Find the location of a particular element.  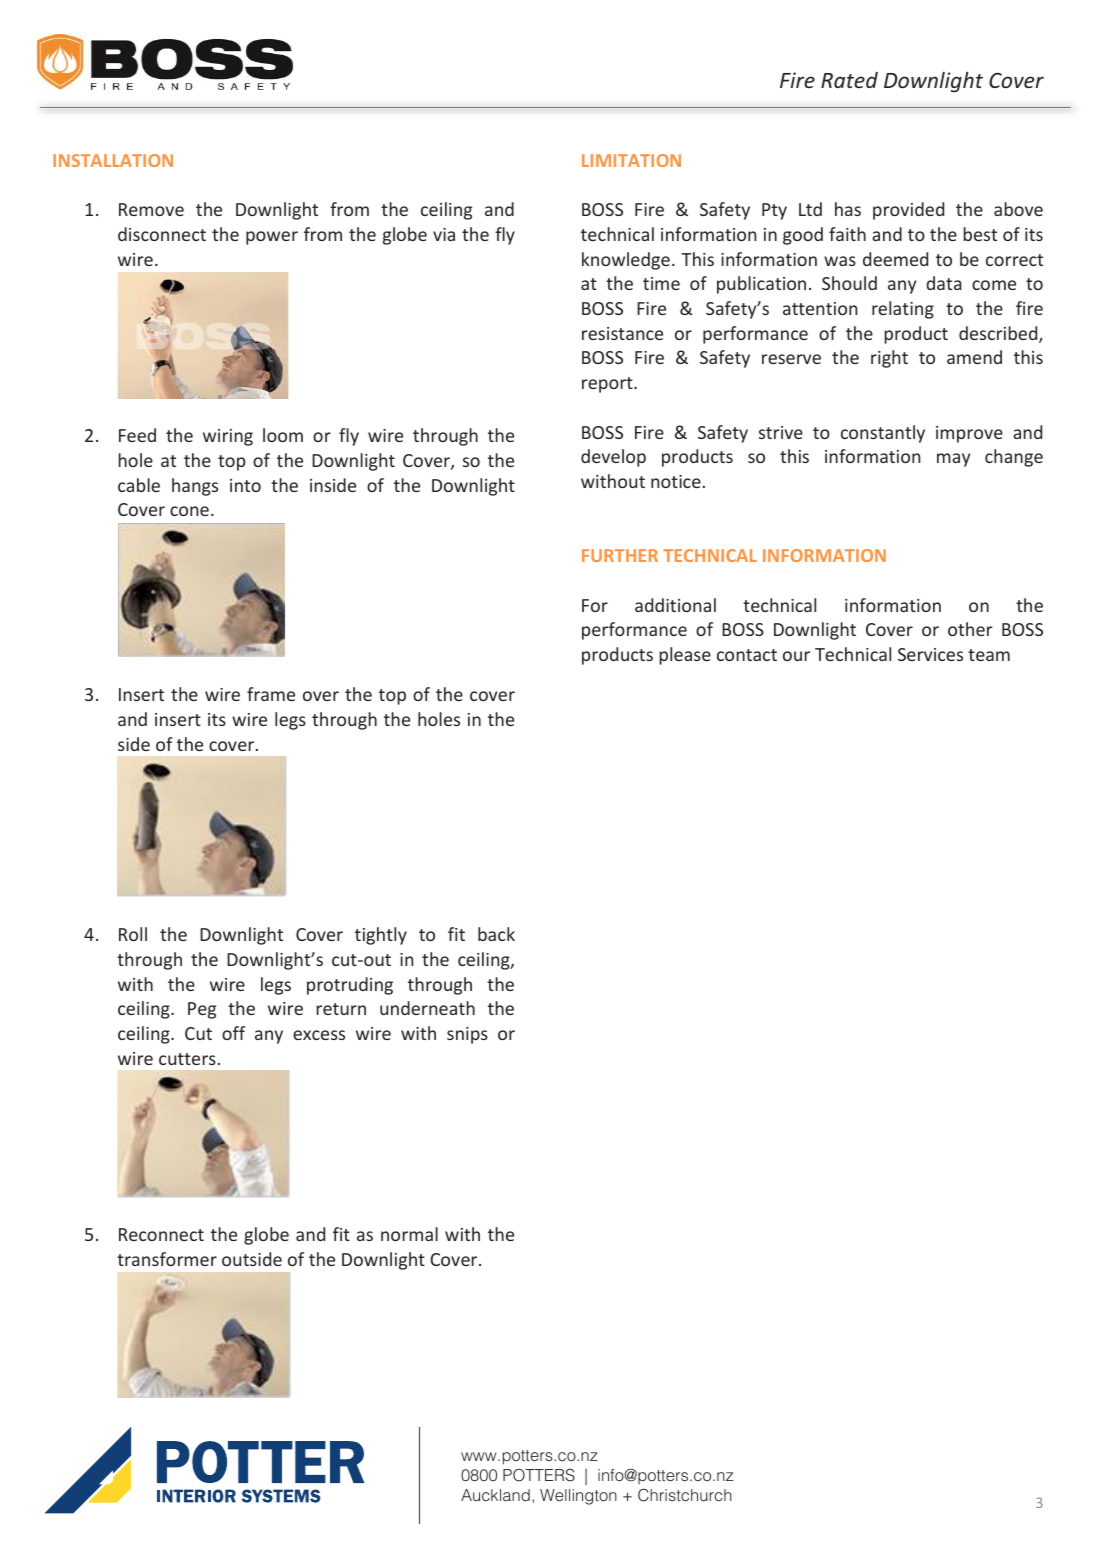

cone is located at coordinates (189, 511).
